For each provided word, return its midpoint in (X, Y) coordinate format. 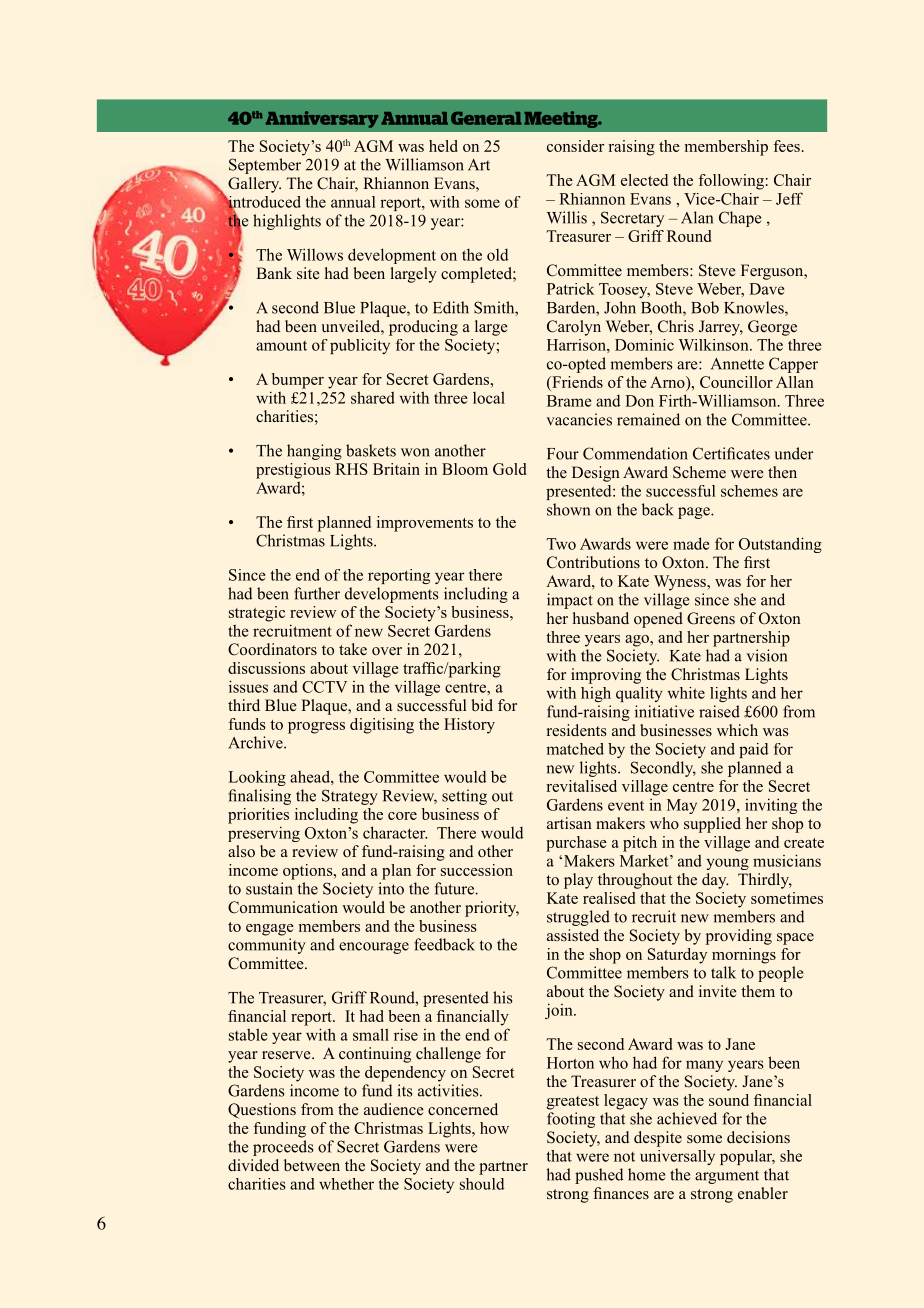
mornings (744, 956)
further (317, 593)
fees (786, 146)
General (486, 118)
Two (561, 544)
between (312, 1165)
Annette (737, 364)
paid (753, 750)
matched (575, 749)
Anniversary (322, 119)
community (267, 946)
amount (281, 346)
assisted (573, 935)
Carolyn (574, 328)
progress (316, 728)
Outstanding (780, 545)
